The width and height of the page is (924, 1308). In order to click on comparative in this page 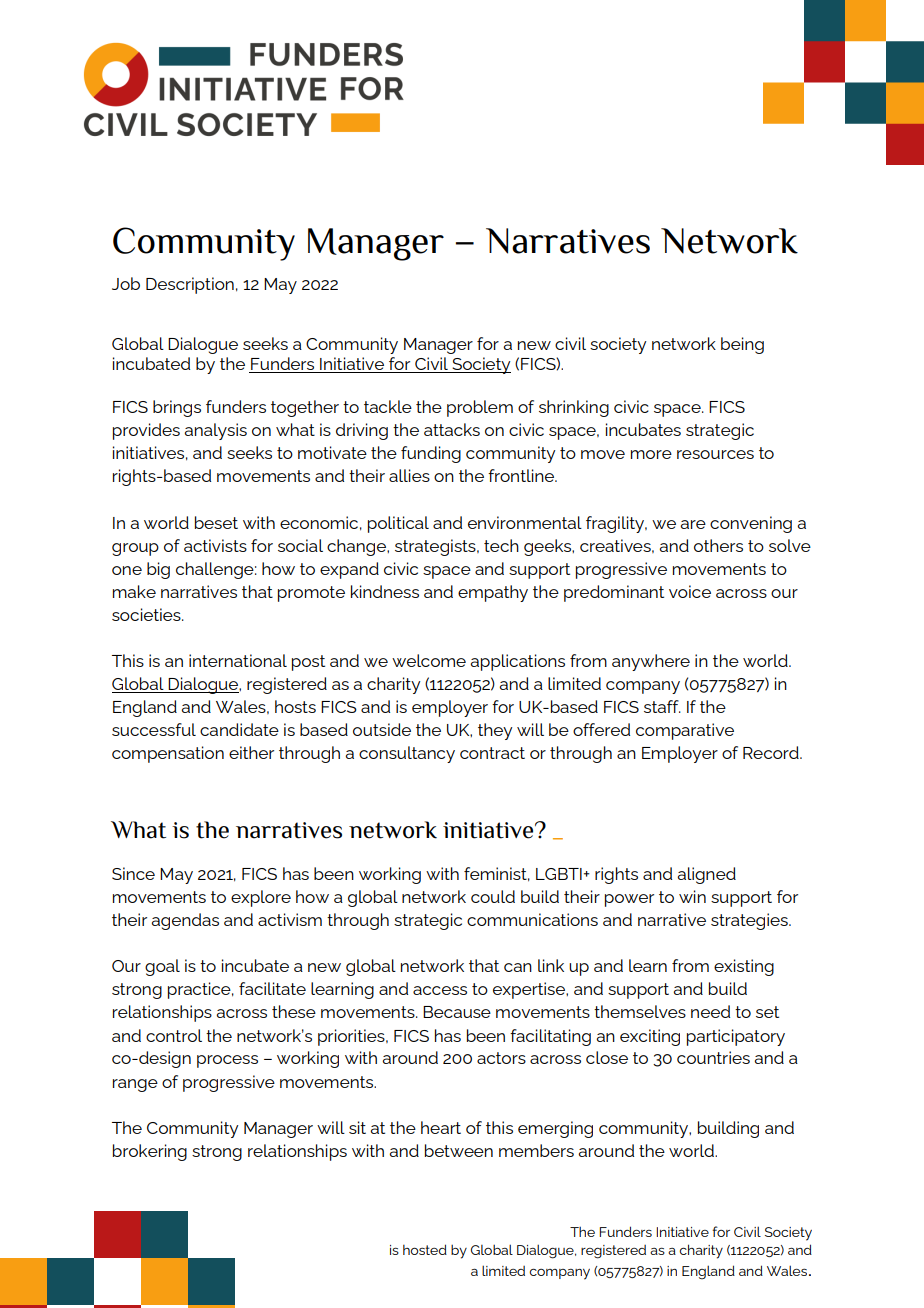, I will do `click(685, 731)`.
